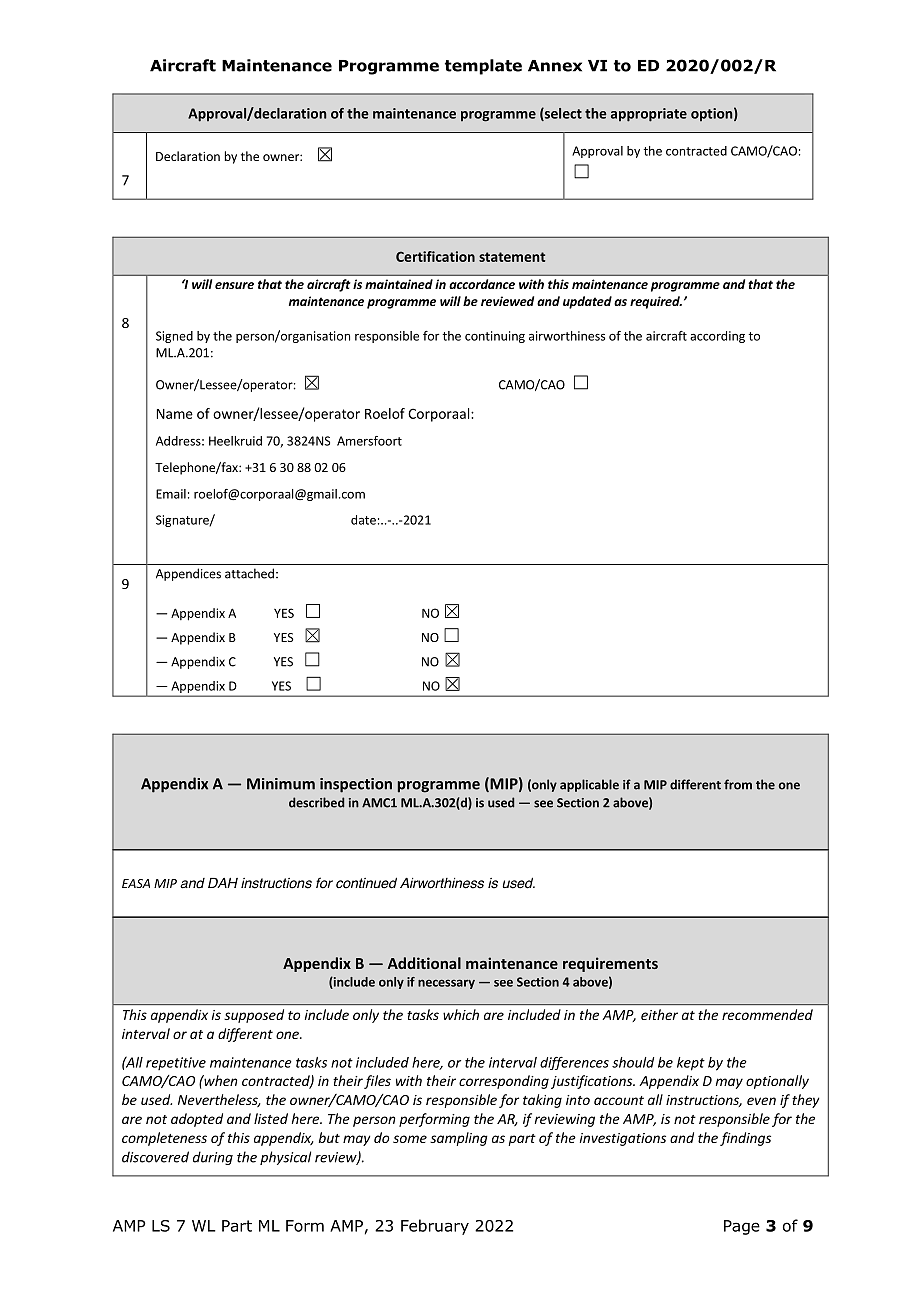  I want to click on DAH, so click(223, 883).
